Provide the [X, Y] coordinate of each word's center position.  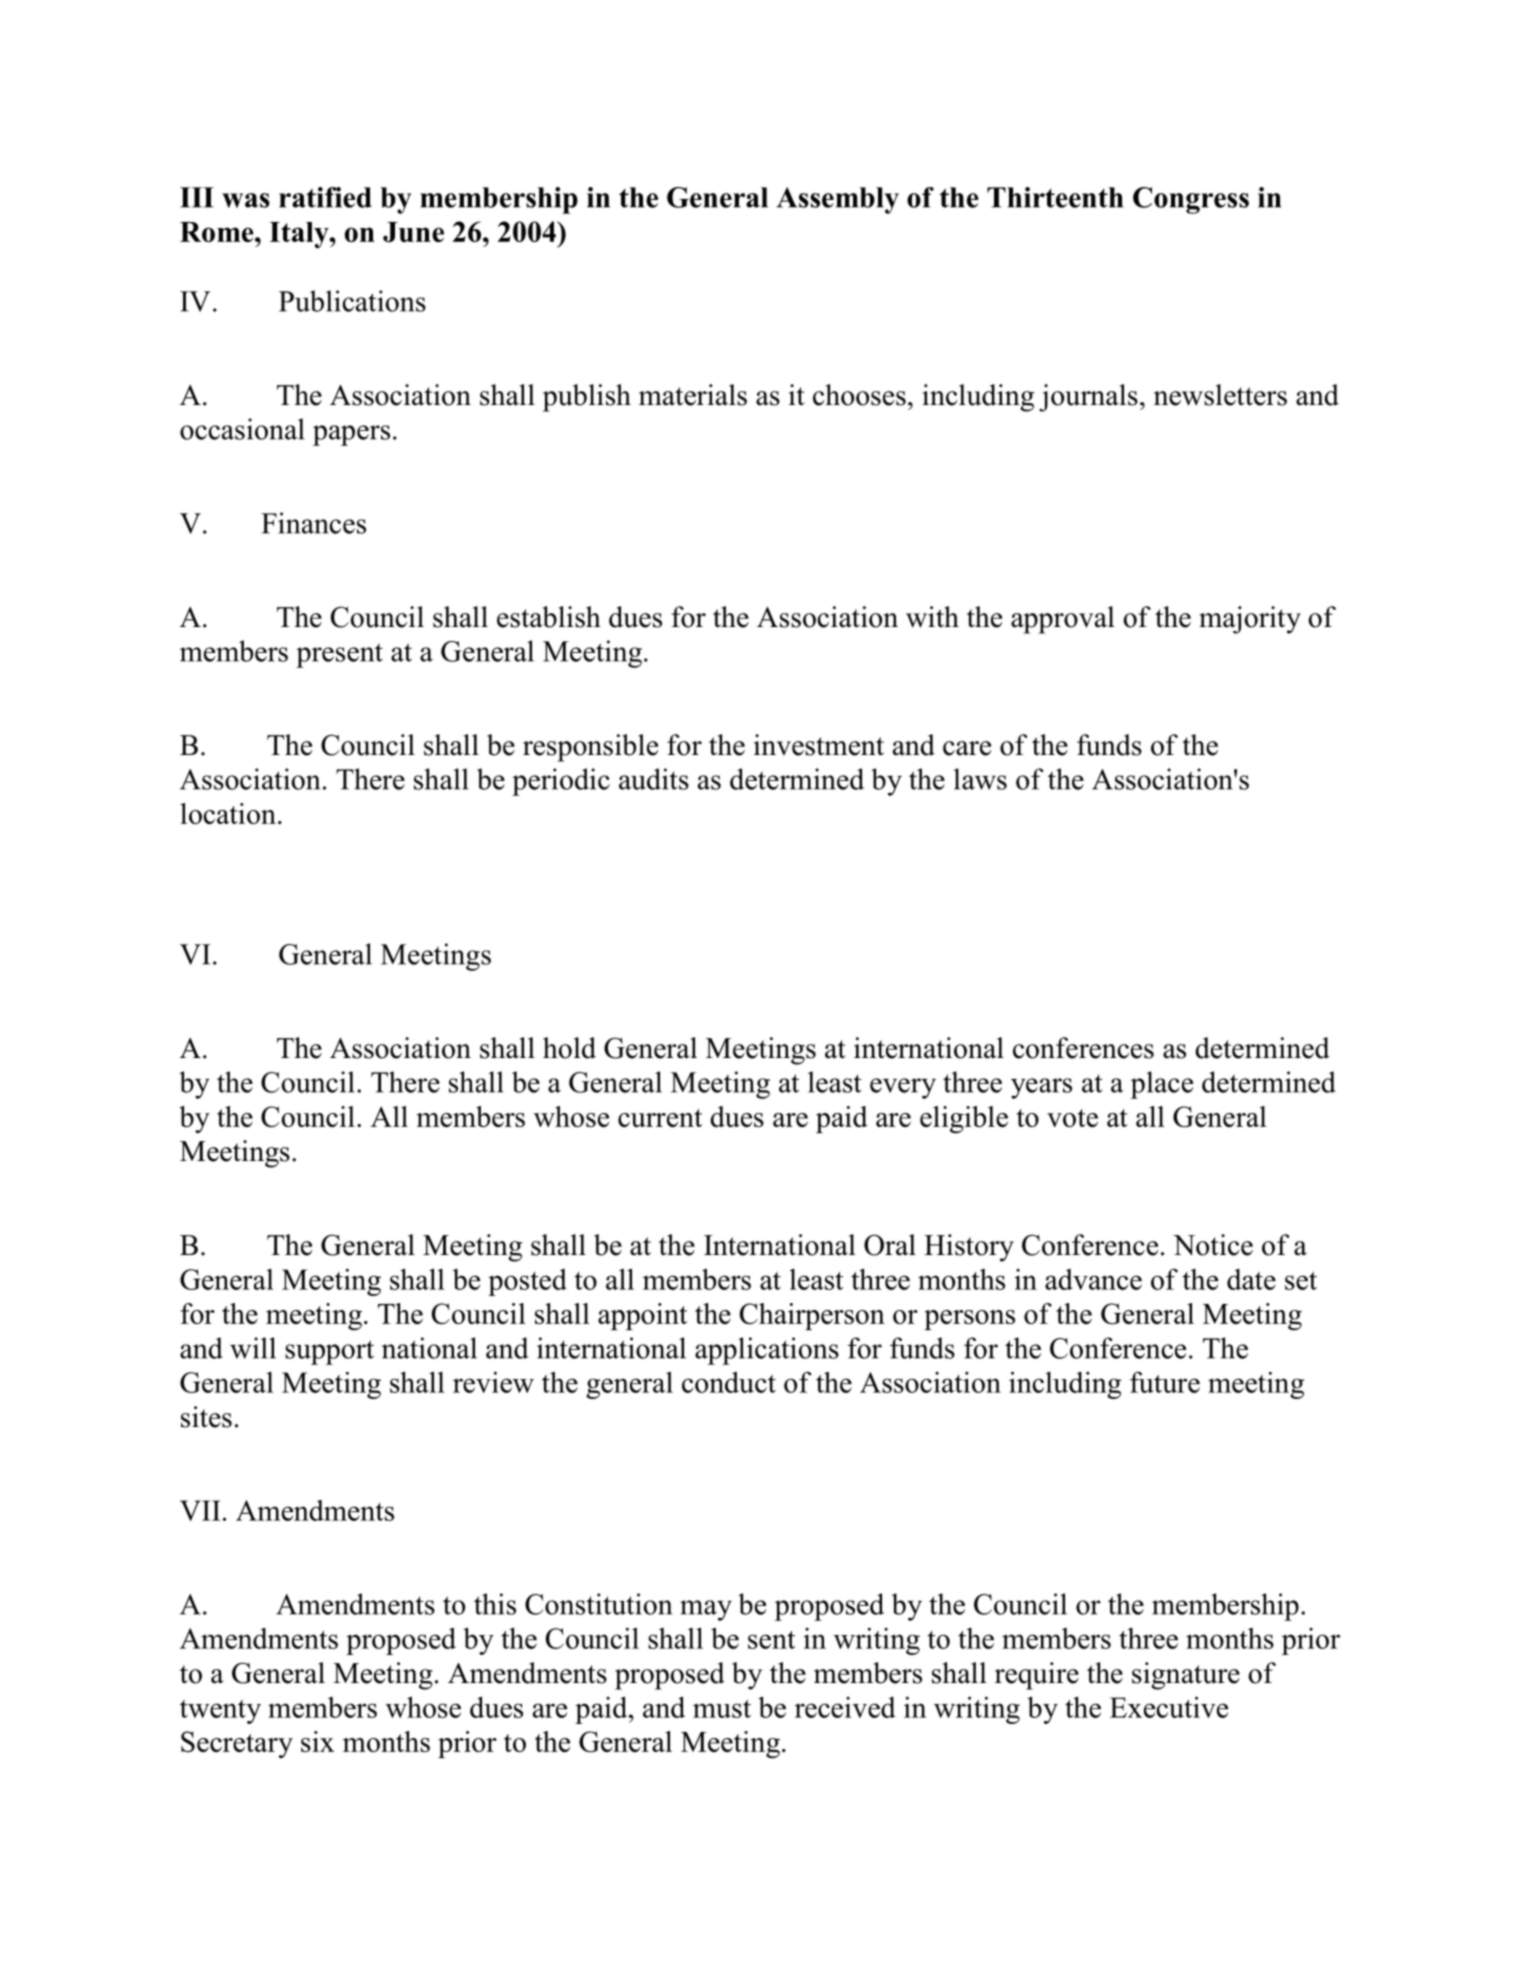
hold [569, 1048]
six [317, 1741]
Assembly [837, 200]
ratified [325, 197]
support [329, 1352]
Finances [313, 523]
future [1165, 1382]
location [228, 813]
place [1162, 1085]
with [932, 617]
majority [1250, 620]
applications [767, 1351]
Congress [1191, 200]
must [722, 1709]
